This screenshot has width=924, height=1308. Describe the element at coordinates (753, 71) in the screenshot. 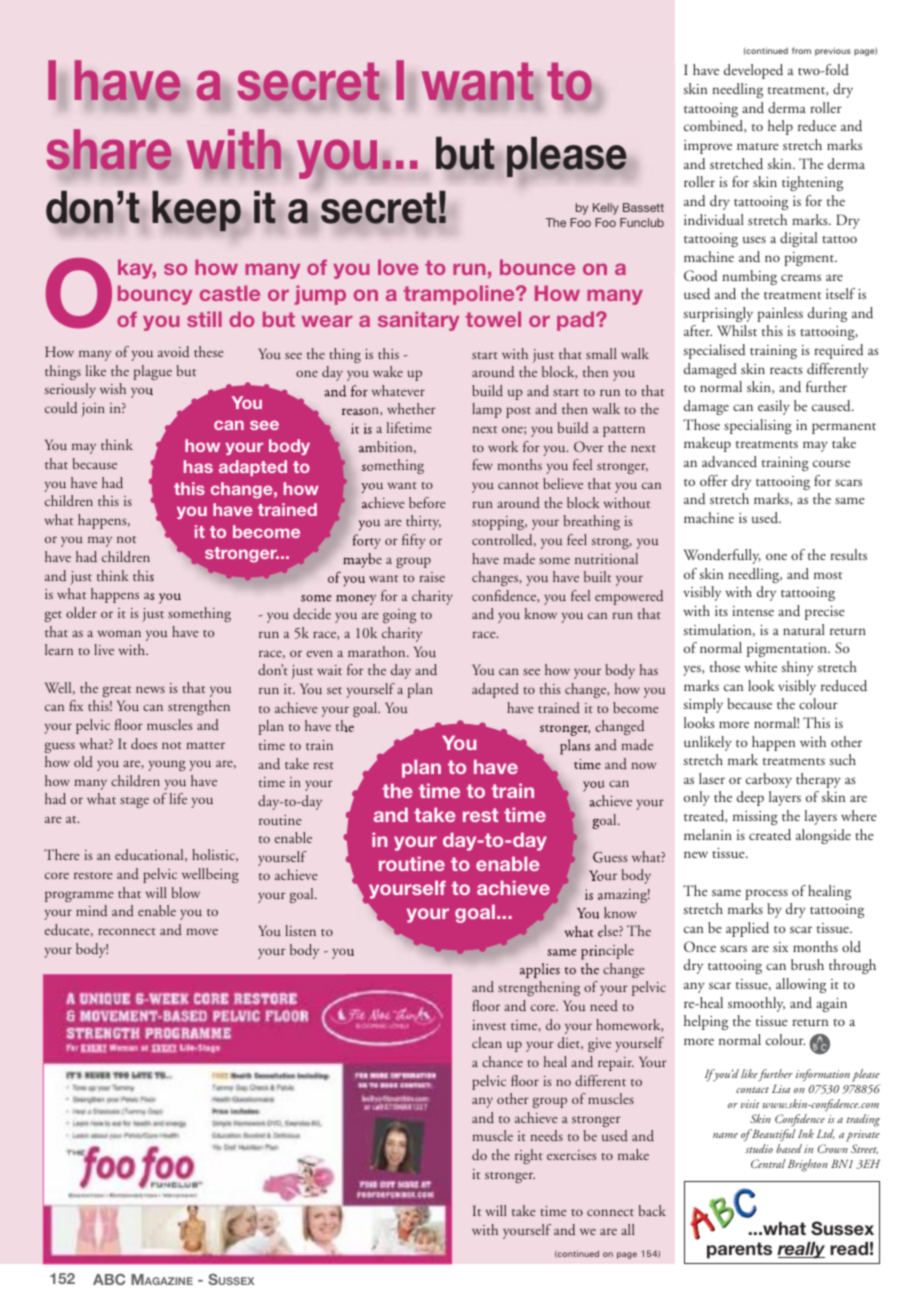

I see `developed` at that location.
